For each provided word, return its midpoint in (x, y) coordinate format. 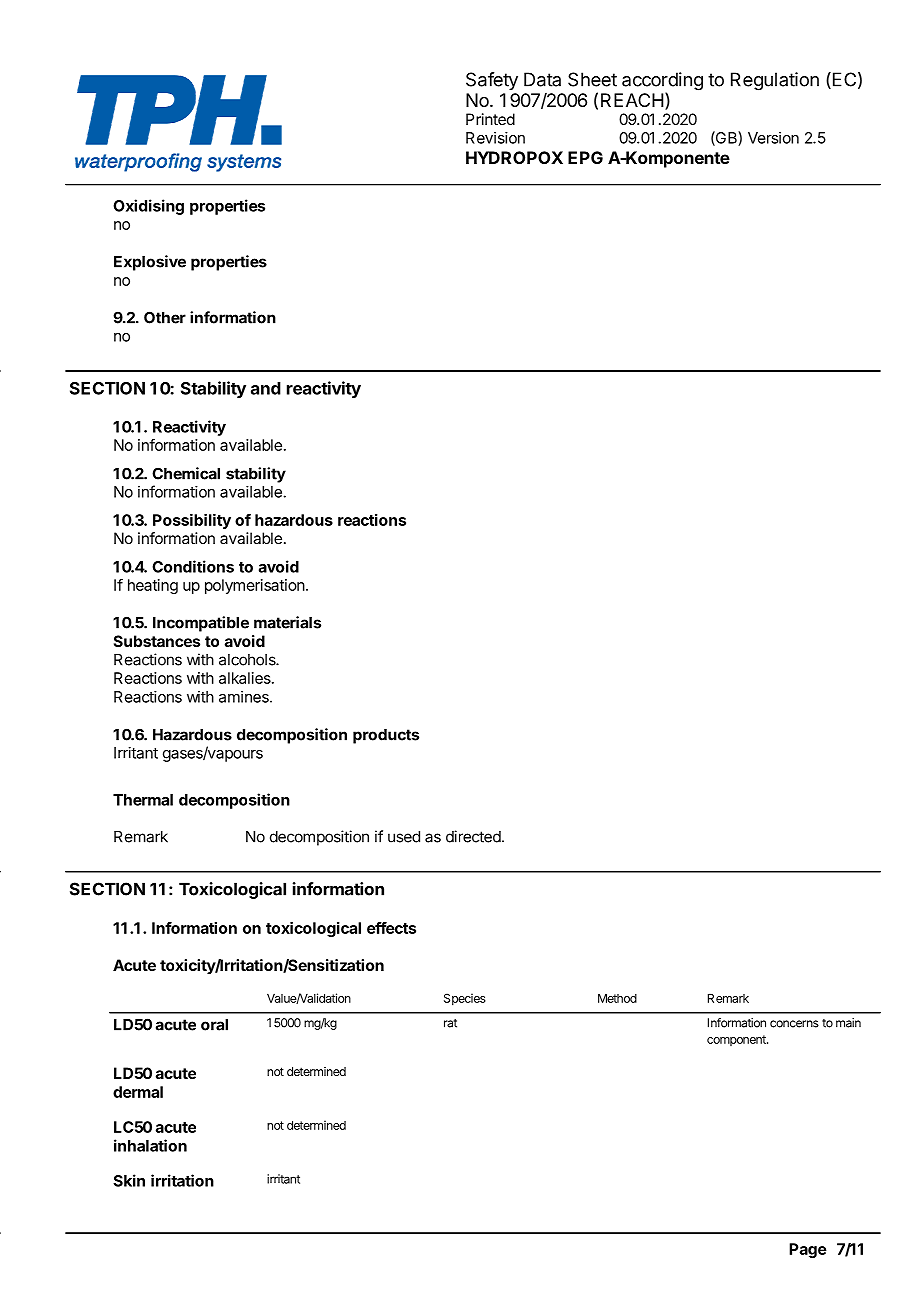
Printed (490, 119)
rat (450, 1023)
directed (473, 836)
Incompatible (201, 624)
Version (773, 138)
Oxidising (148, 207)
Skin (129, 1180)
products (386, 736)
